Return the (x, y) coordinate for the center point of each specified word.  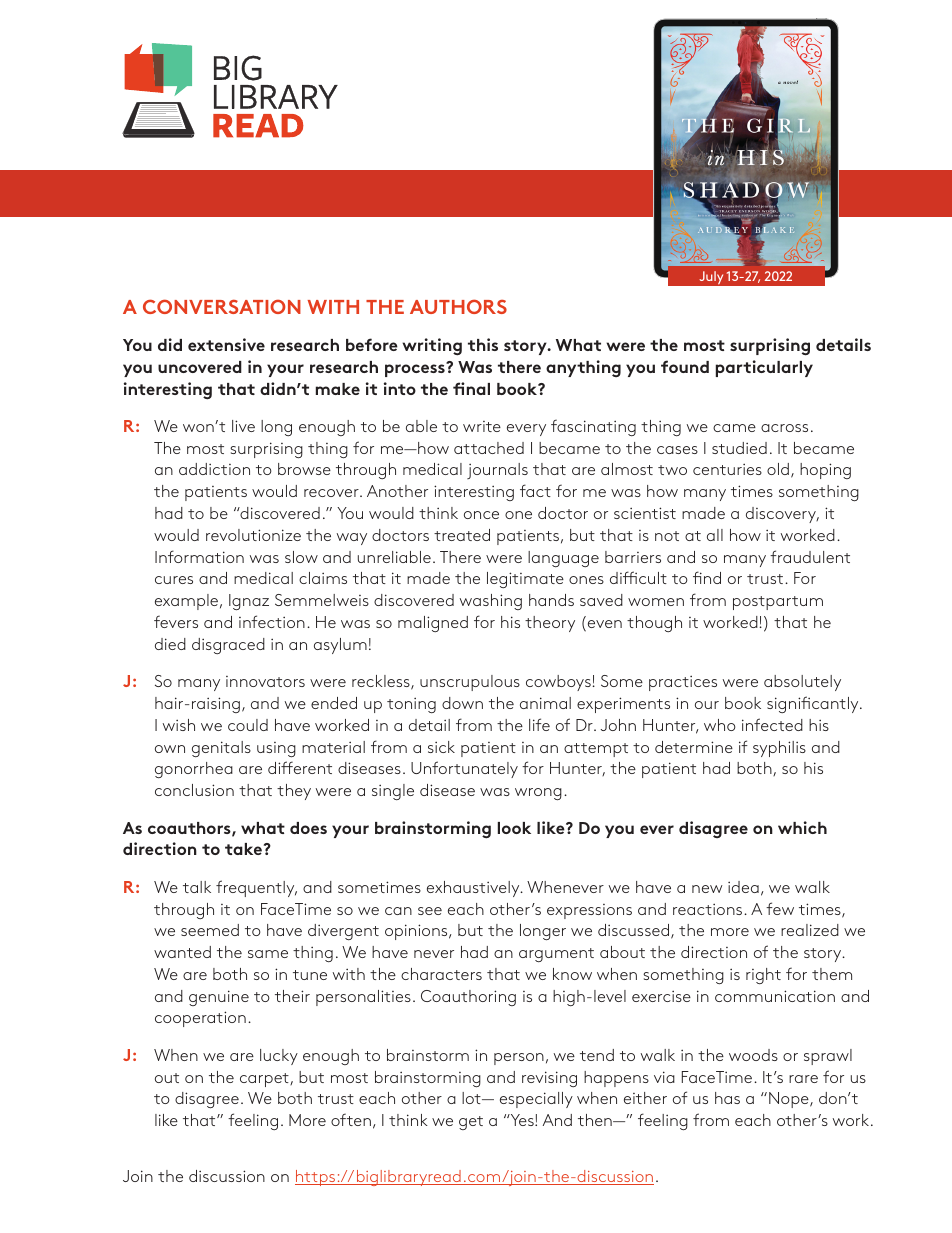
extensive (226, 344)
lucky (279, 1057)
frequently (256, 888)
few (780, 908)
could (248, 725)
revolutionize (253, 535)
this (483, 344)
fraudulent (810, 556)
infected (772, 724)
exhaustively (474, 889)
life (539, 724)
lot (472, 1098)
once (481, 515)
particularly (764, 368)
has (727, 1098)
